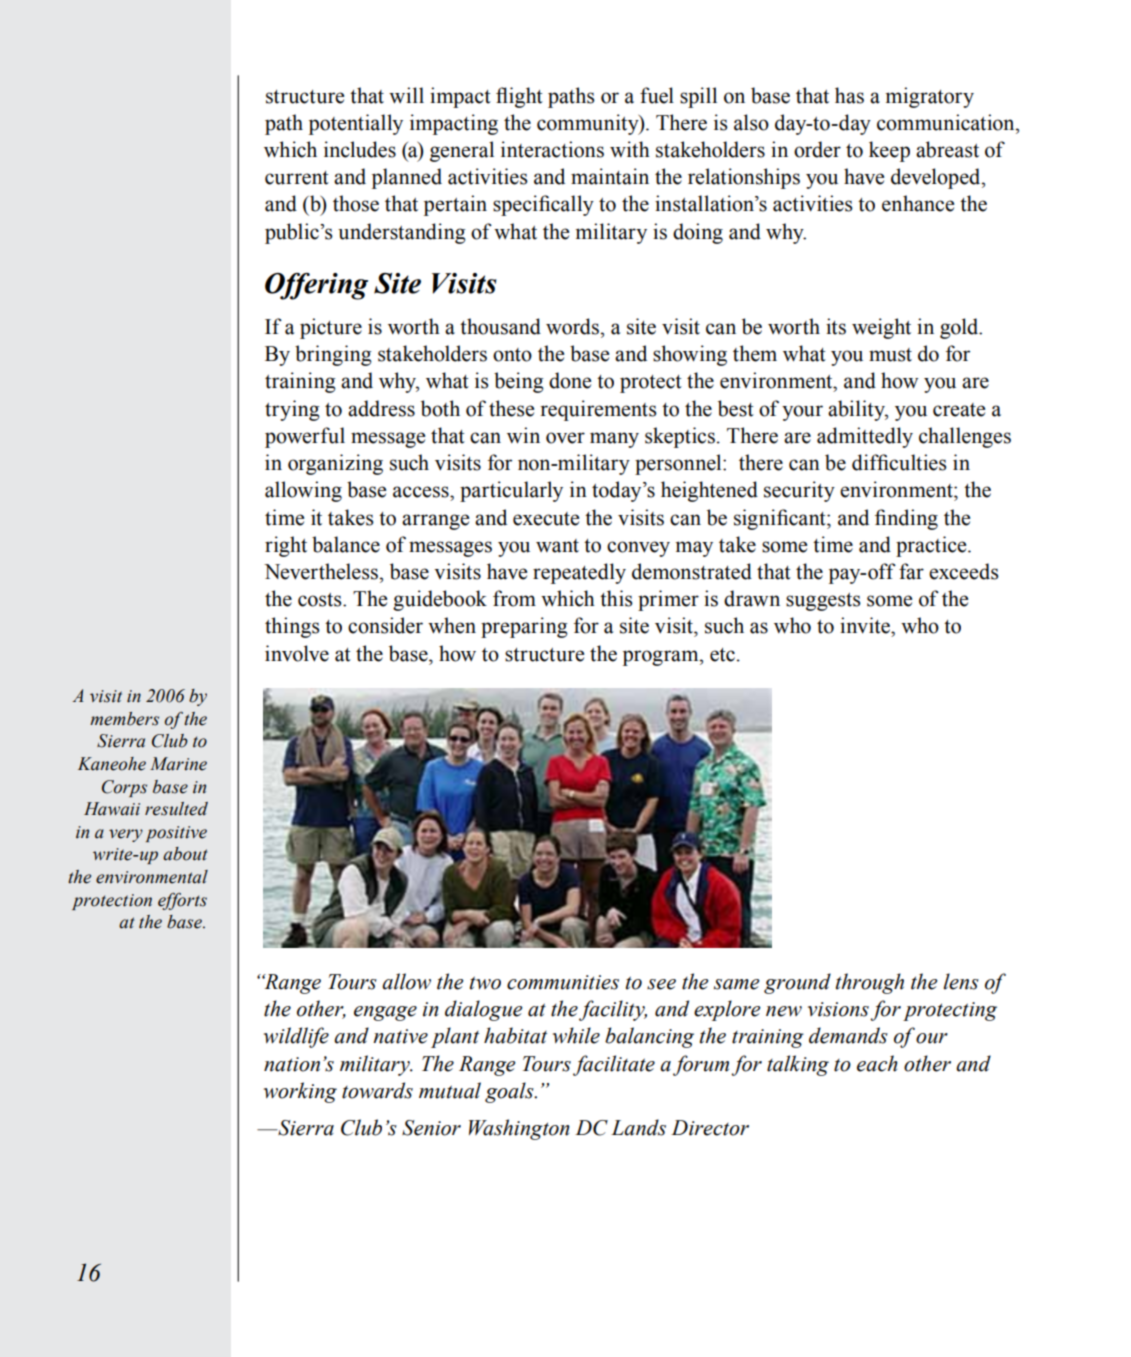  I want to click on things, so click(292, 627).
